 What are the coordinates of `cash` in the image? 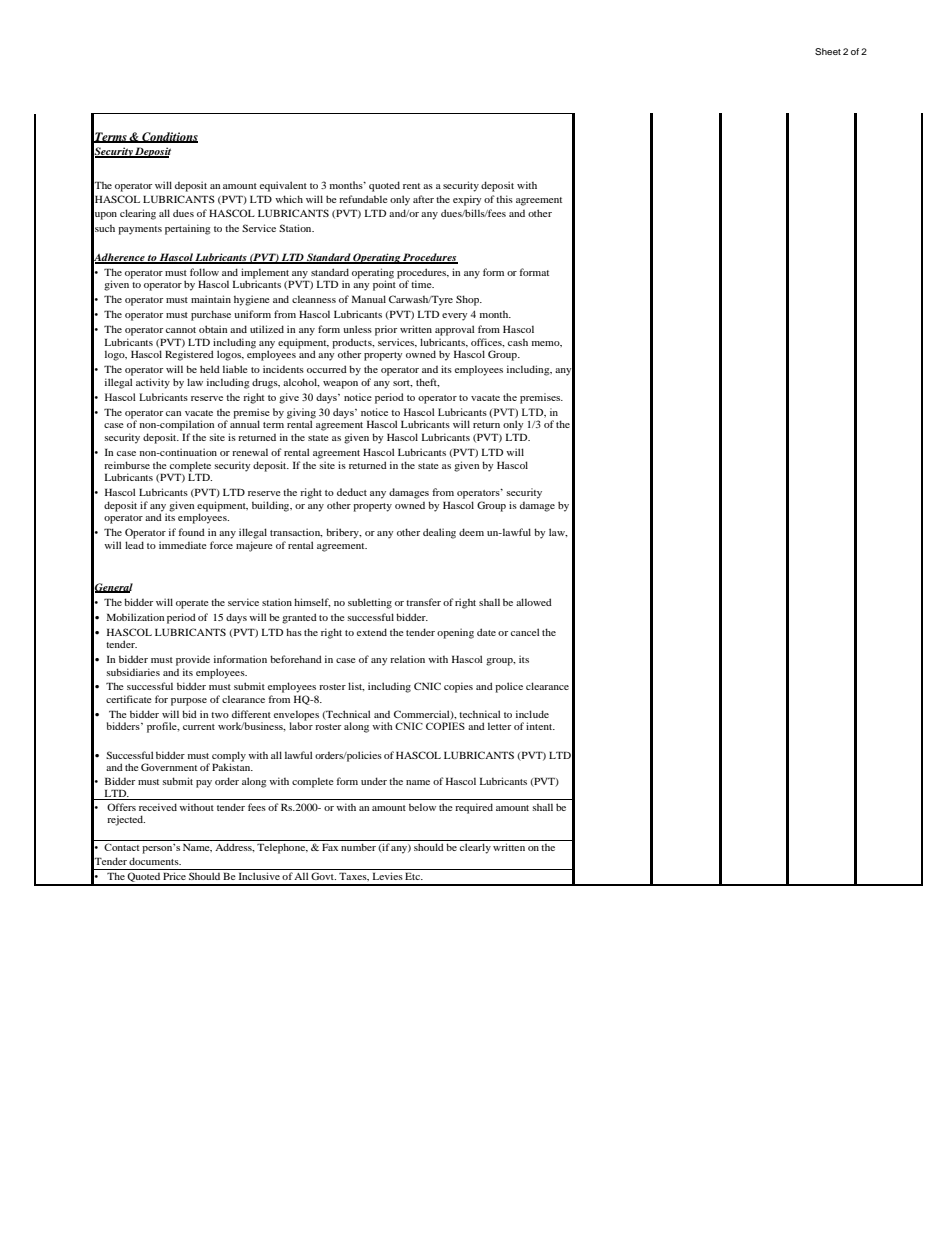 It's located at (518, 342).
